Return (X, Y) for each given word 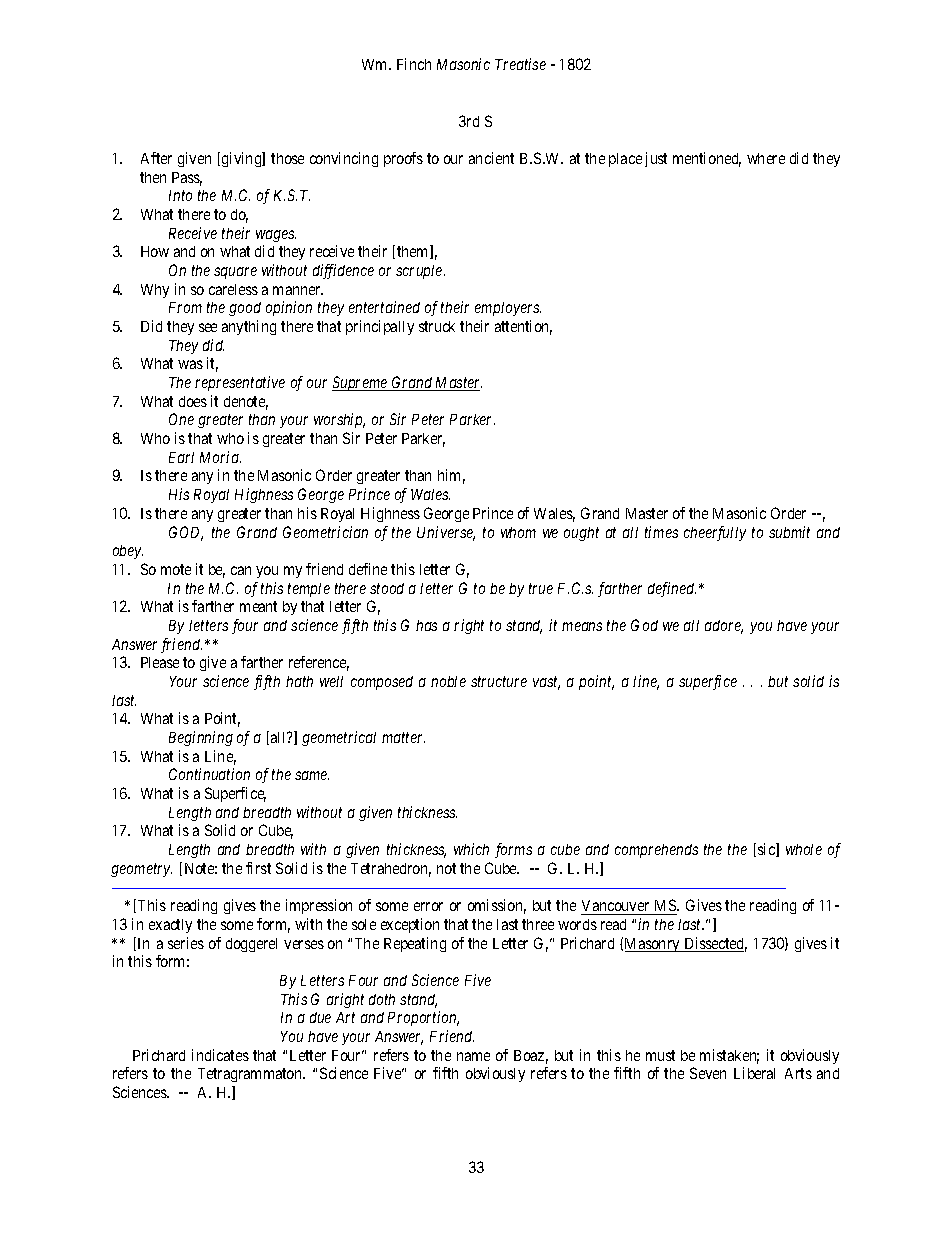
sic (767, 850)
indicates (220, 1055)
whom (518, 532)
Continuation (209, 774)
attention (523, 327)
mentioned (707, 159)
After (156, 158)
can (241, 570)
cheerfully (715, 533)
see (208, 327)
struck (437, 326)
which (471, 849)
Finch (414, 64)
